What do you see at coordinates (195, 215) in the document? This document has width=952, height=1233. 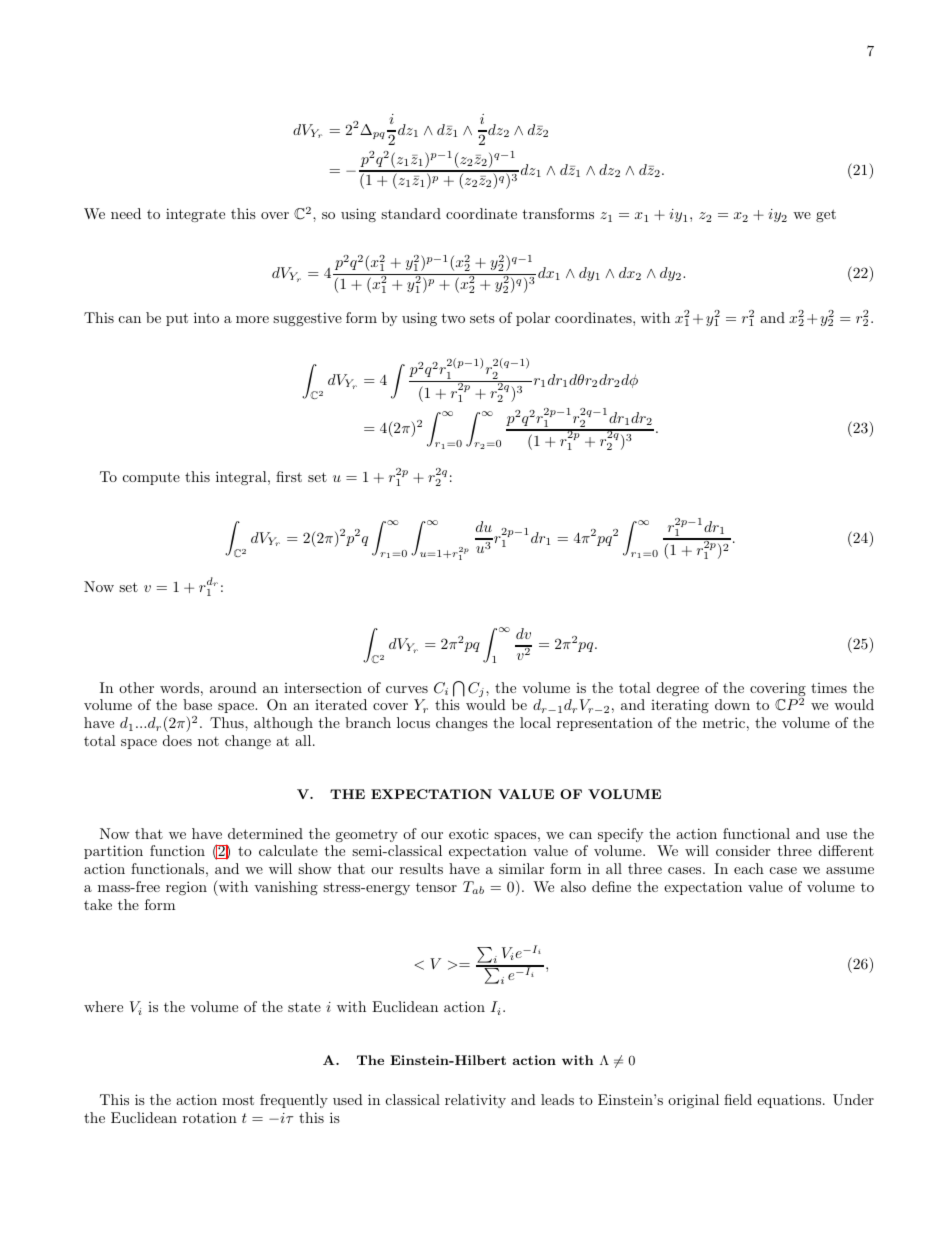 I see `integrate` at bounding box center [195, 215].
